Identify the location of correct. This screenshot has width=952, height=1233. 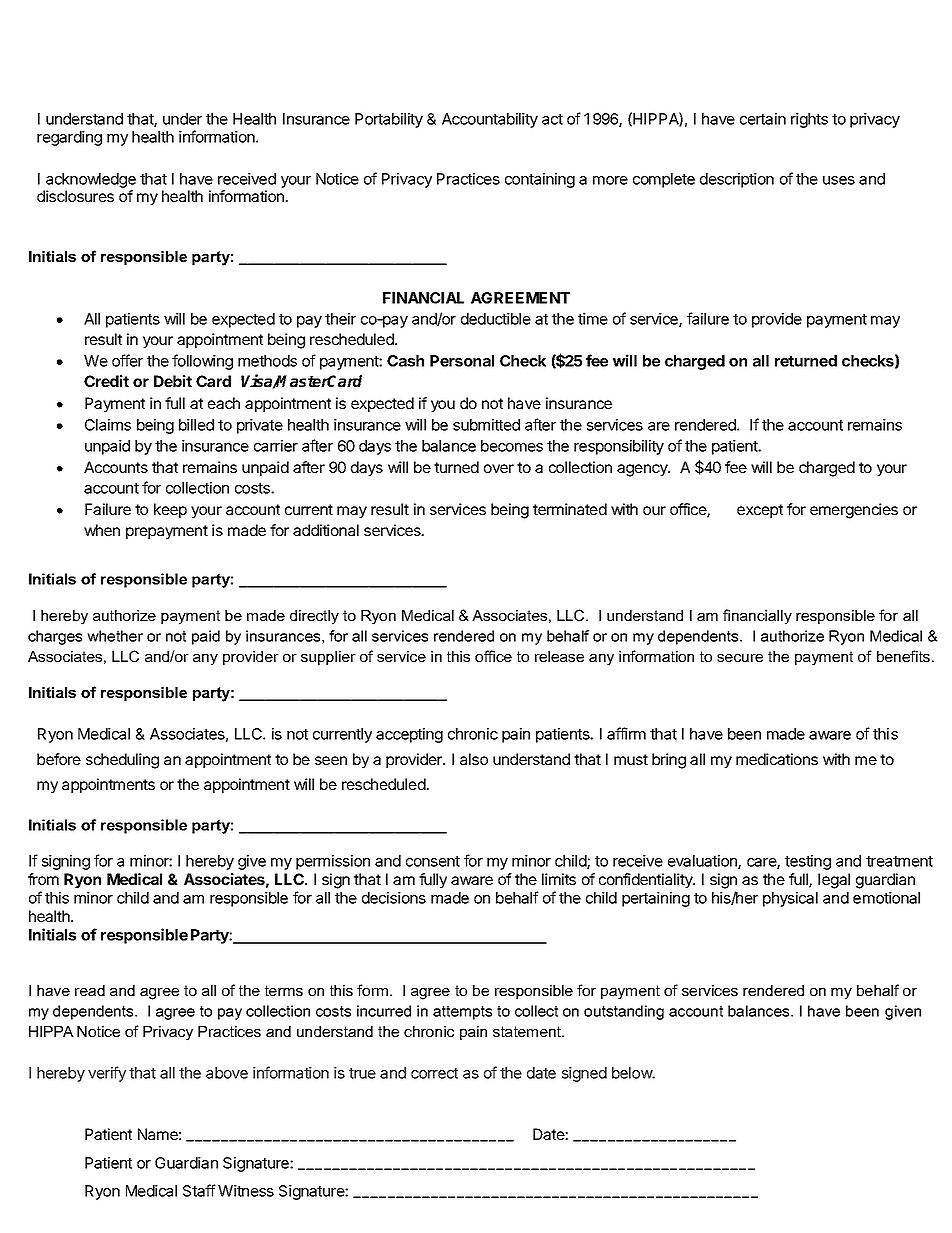
(434, 1073).
